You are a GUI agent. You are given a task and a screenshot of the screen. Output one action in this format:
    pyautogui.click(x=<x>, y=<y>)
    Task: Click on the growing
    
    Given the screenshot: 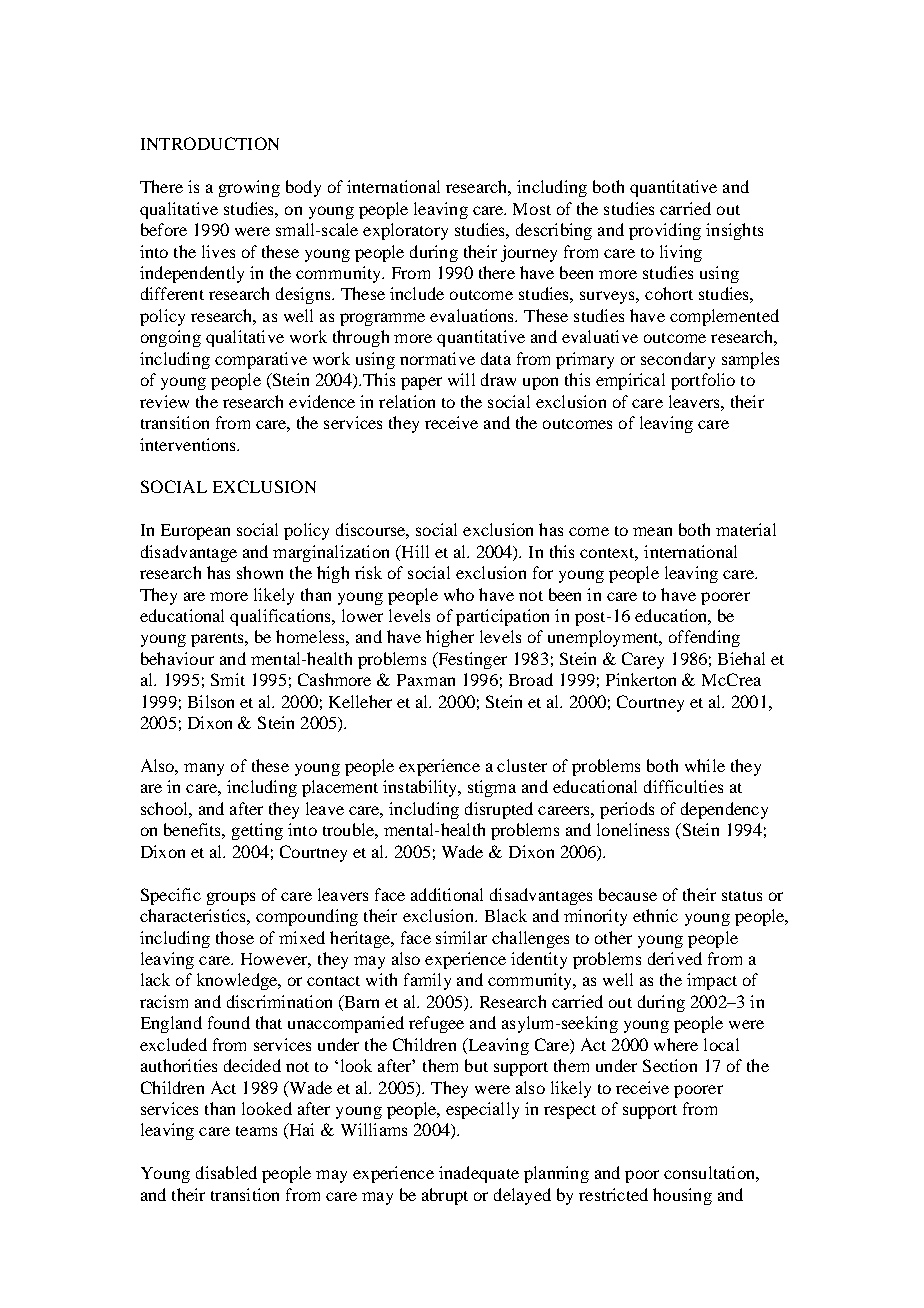 What is the action you would take?
    pyautogui.click(x=249, y=188)
